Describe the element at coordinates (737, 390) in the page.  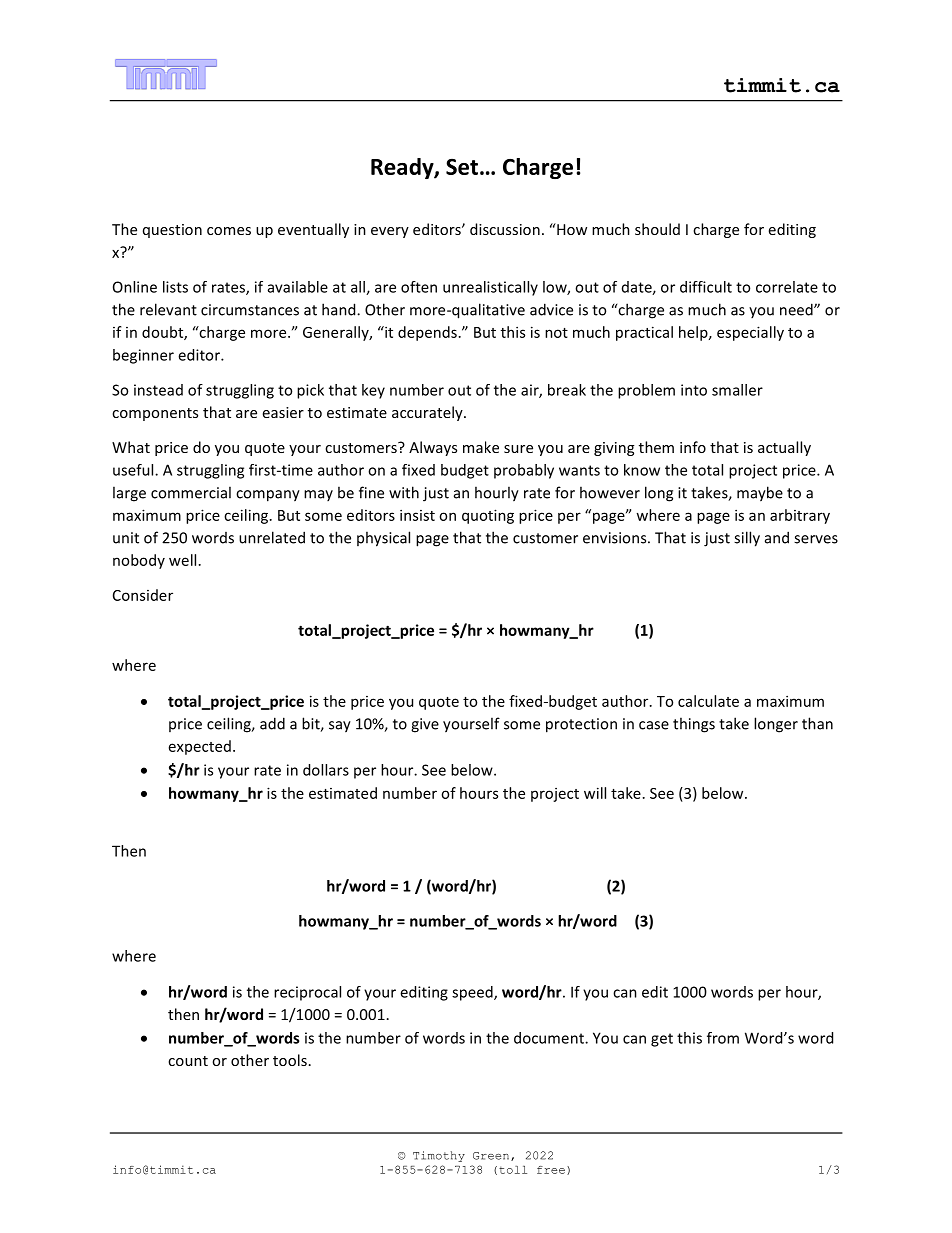
I see `smaller` at that location.
